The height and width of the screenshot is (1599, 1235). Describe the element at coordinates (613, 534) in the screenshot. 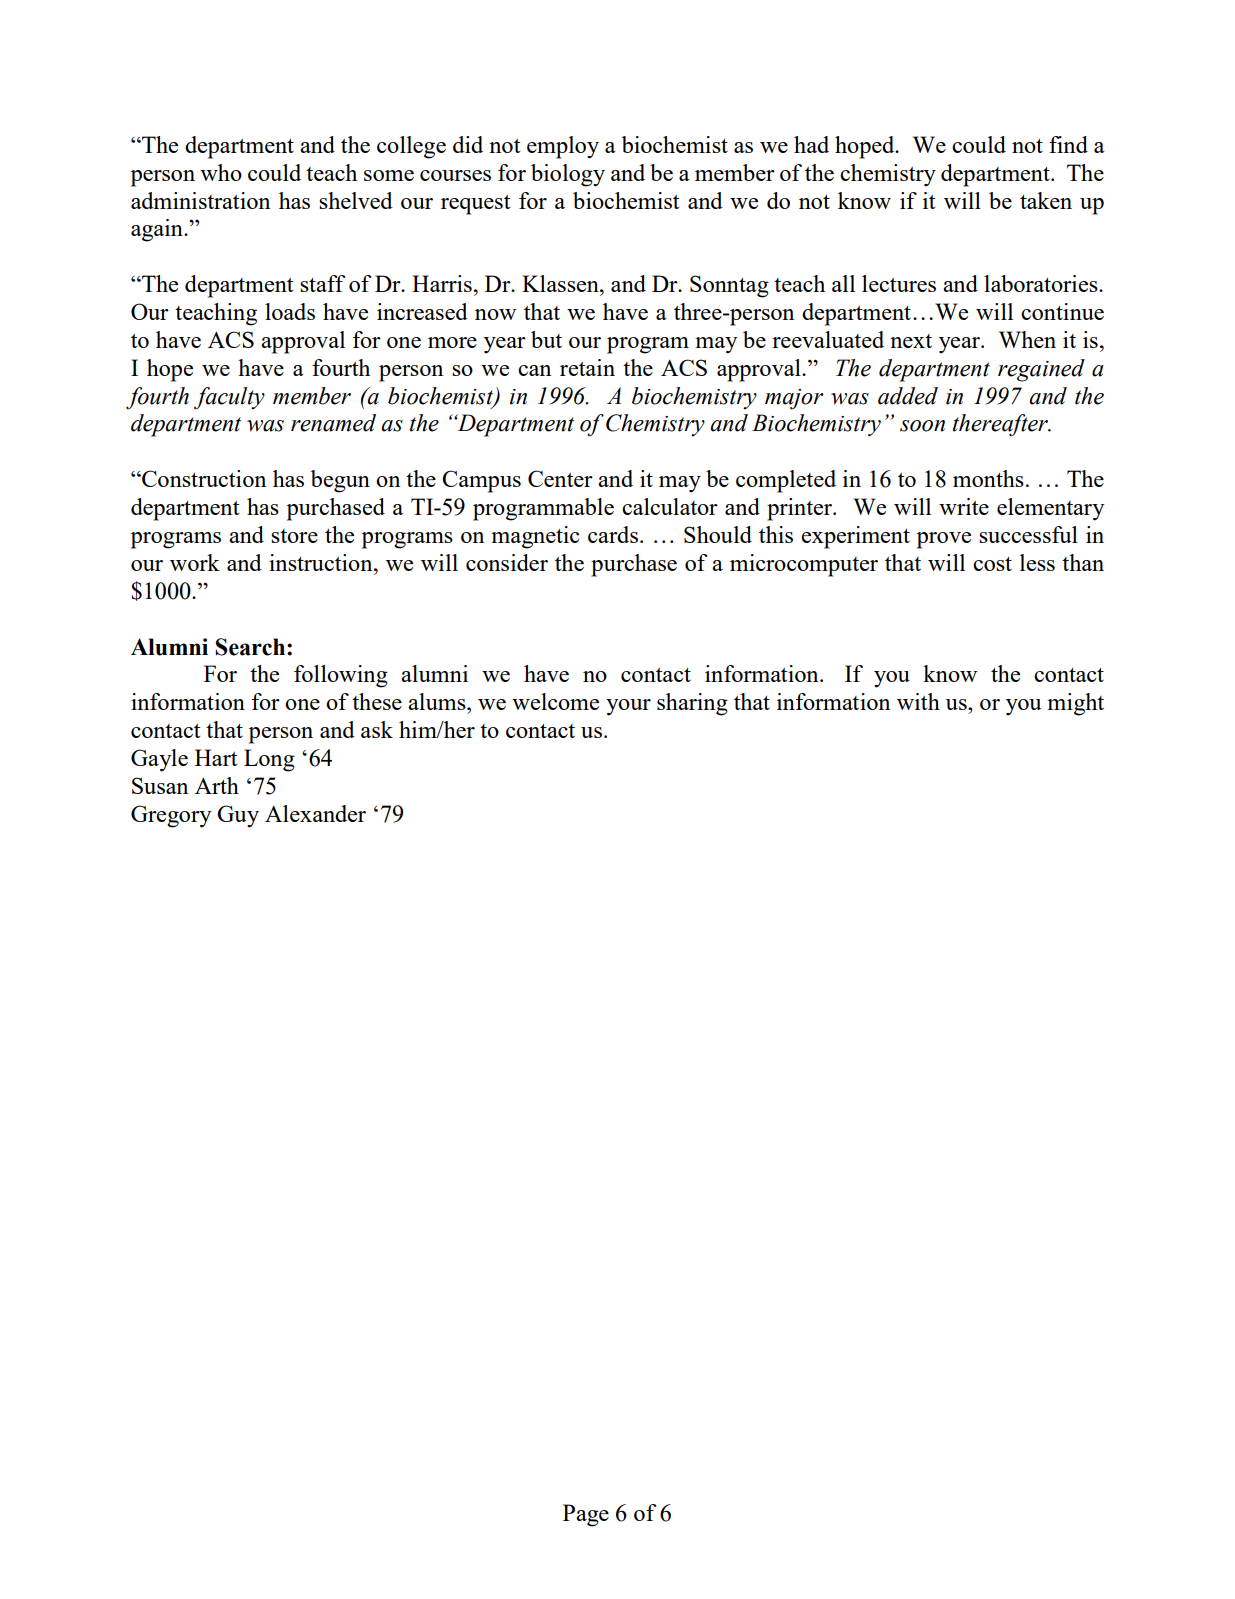

I see `cards` at that location.
